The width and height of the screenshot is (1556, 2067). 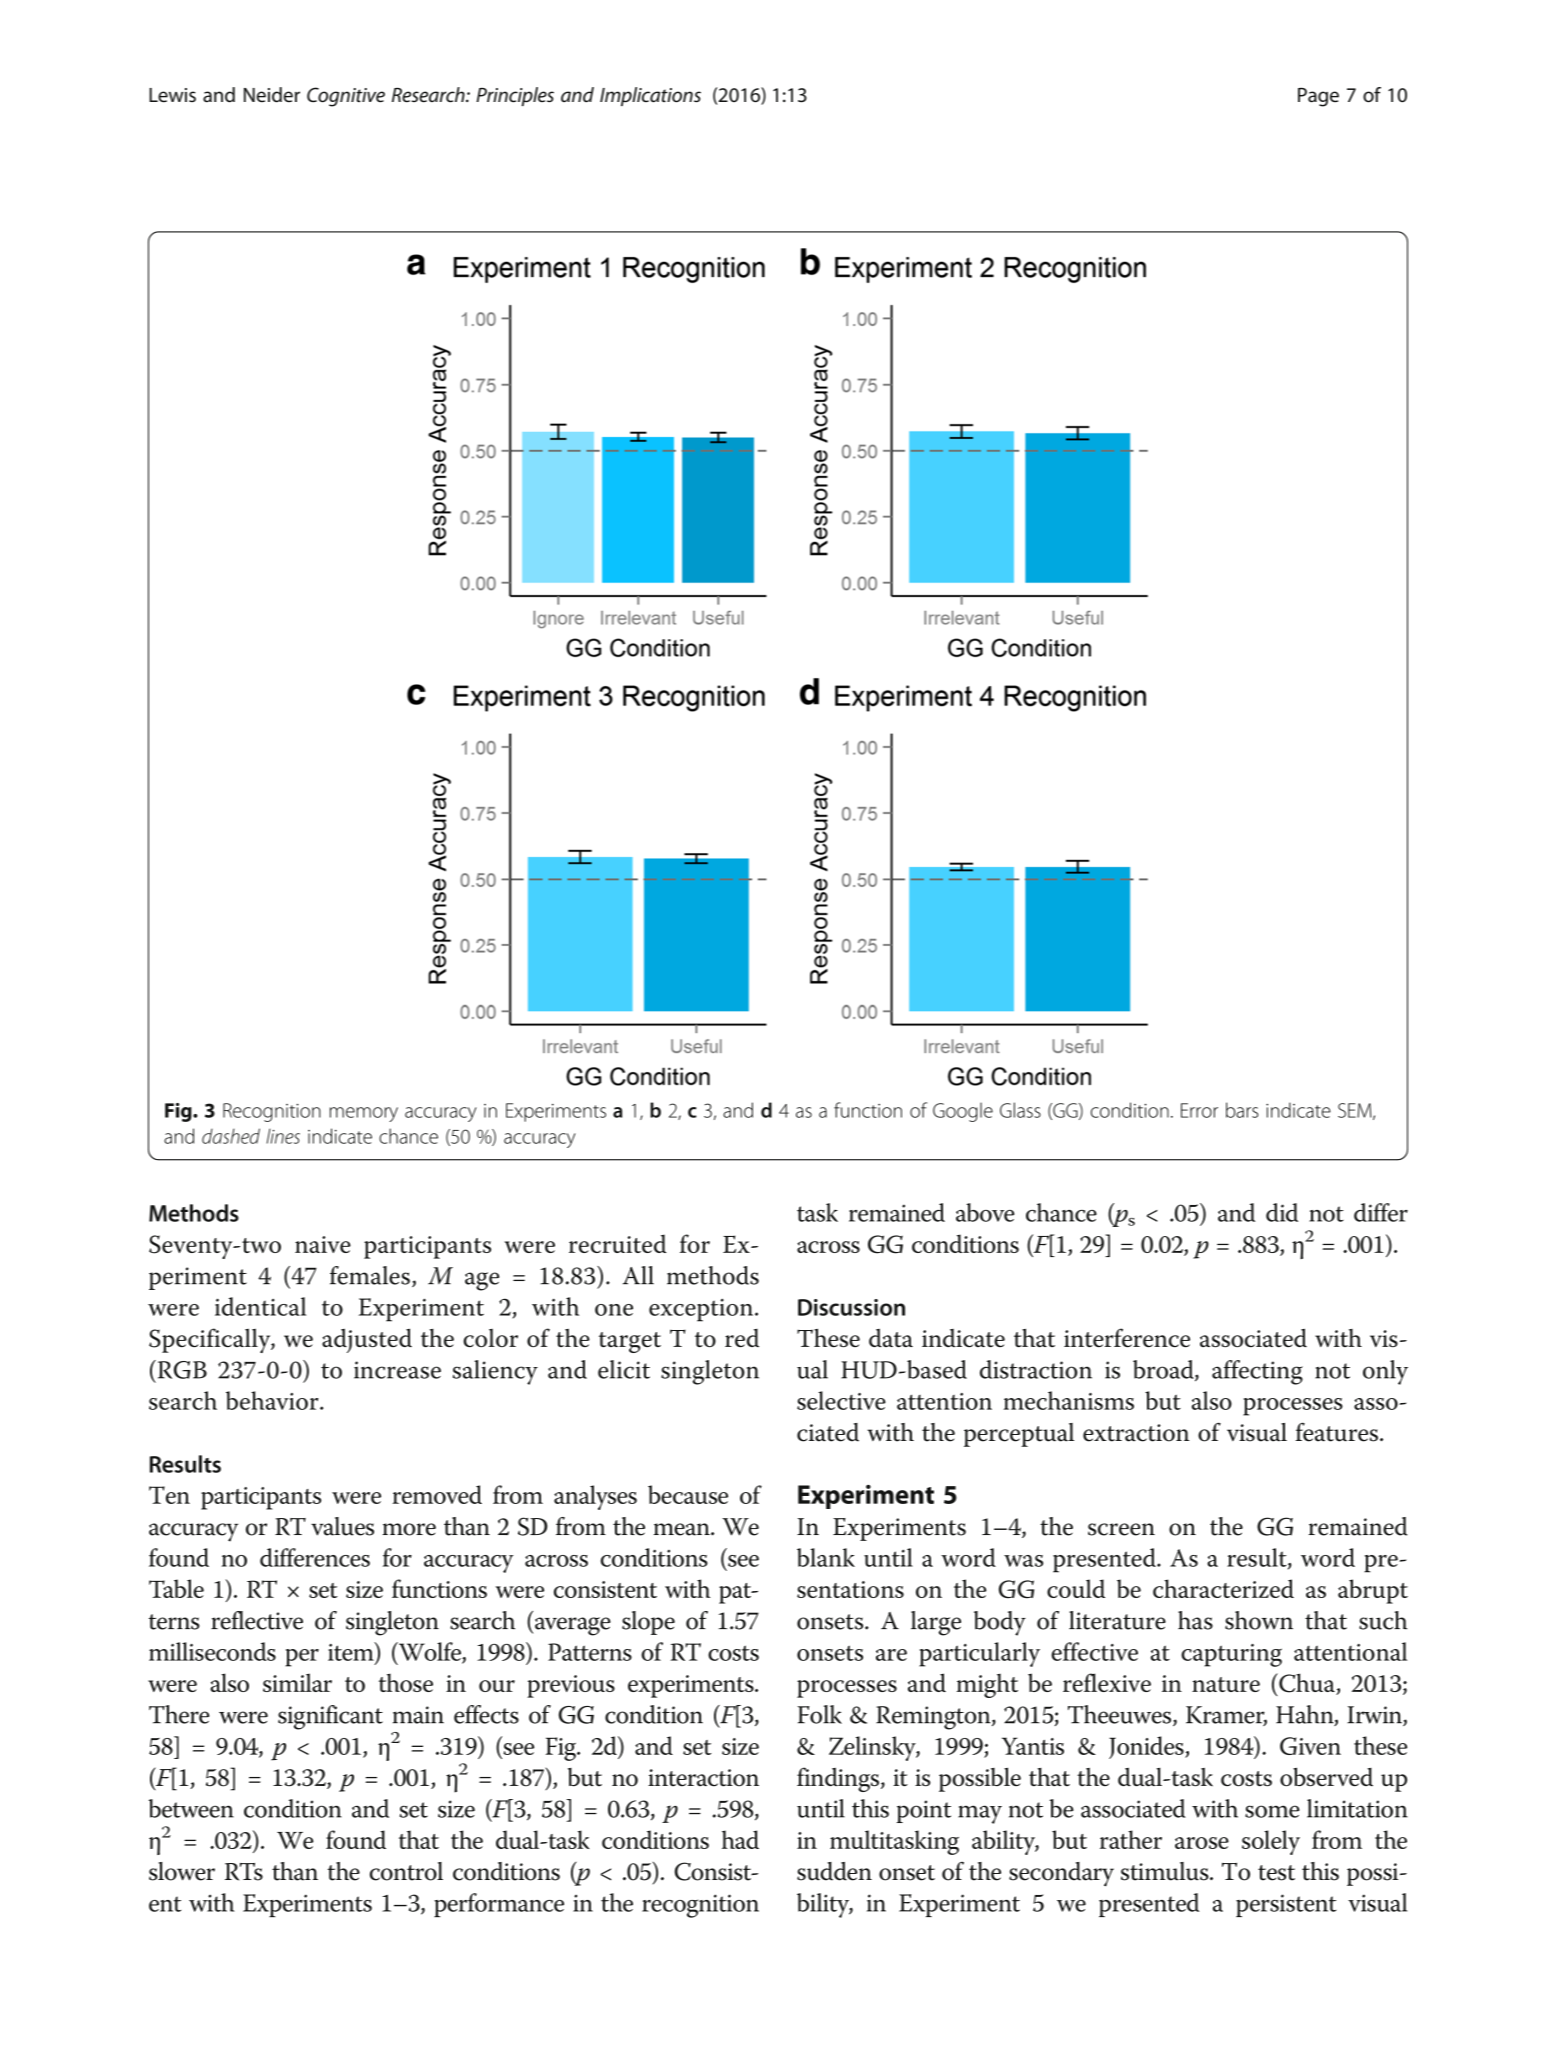 What do you see at coordinates (406, 1871) in the screenshot?
I see `control` at bounding box center [406, 1871].
